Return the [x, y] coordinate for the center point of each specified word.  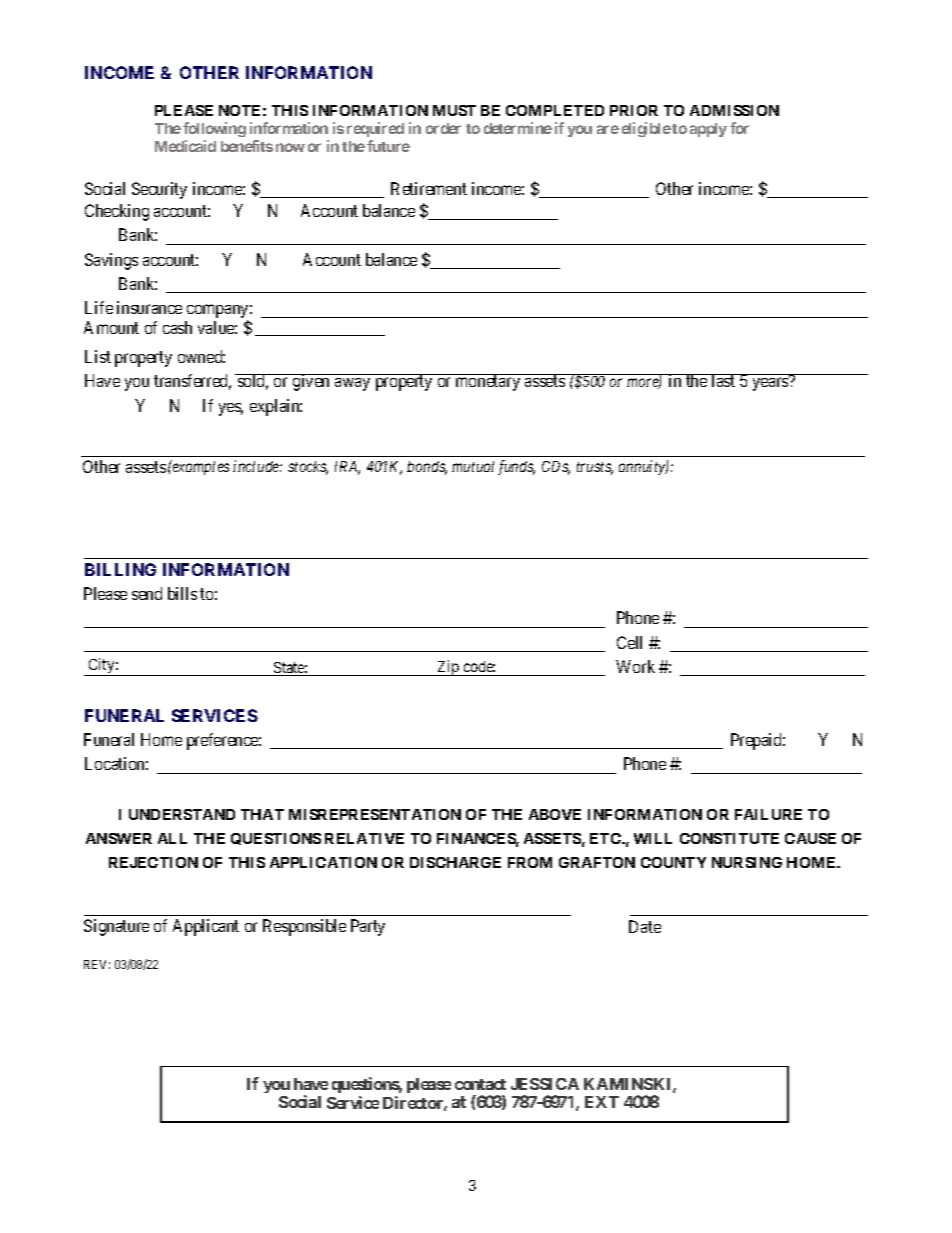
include [257, 466]
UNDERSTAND [182, 814]
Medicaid [185, 146]
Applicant [206, 927]
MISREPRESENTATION [375, 814]
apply [708, 130]
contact [480, 1084]
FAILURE [768, 814]
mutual [473, 466]
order [443, 128]
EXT [602, 1102]
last [723, 380]
